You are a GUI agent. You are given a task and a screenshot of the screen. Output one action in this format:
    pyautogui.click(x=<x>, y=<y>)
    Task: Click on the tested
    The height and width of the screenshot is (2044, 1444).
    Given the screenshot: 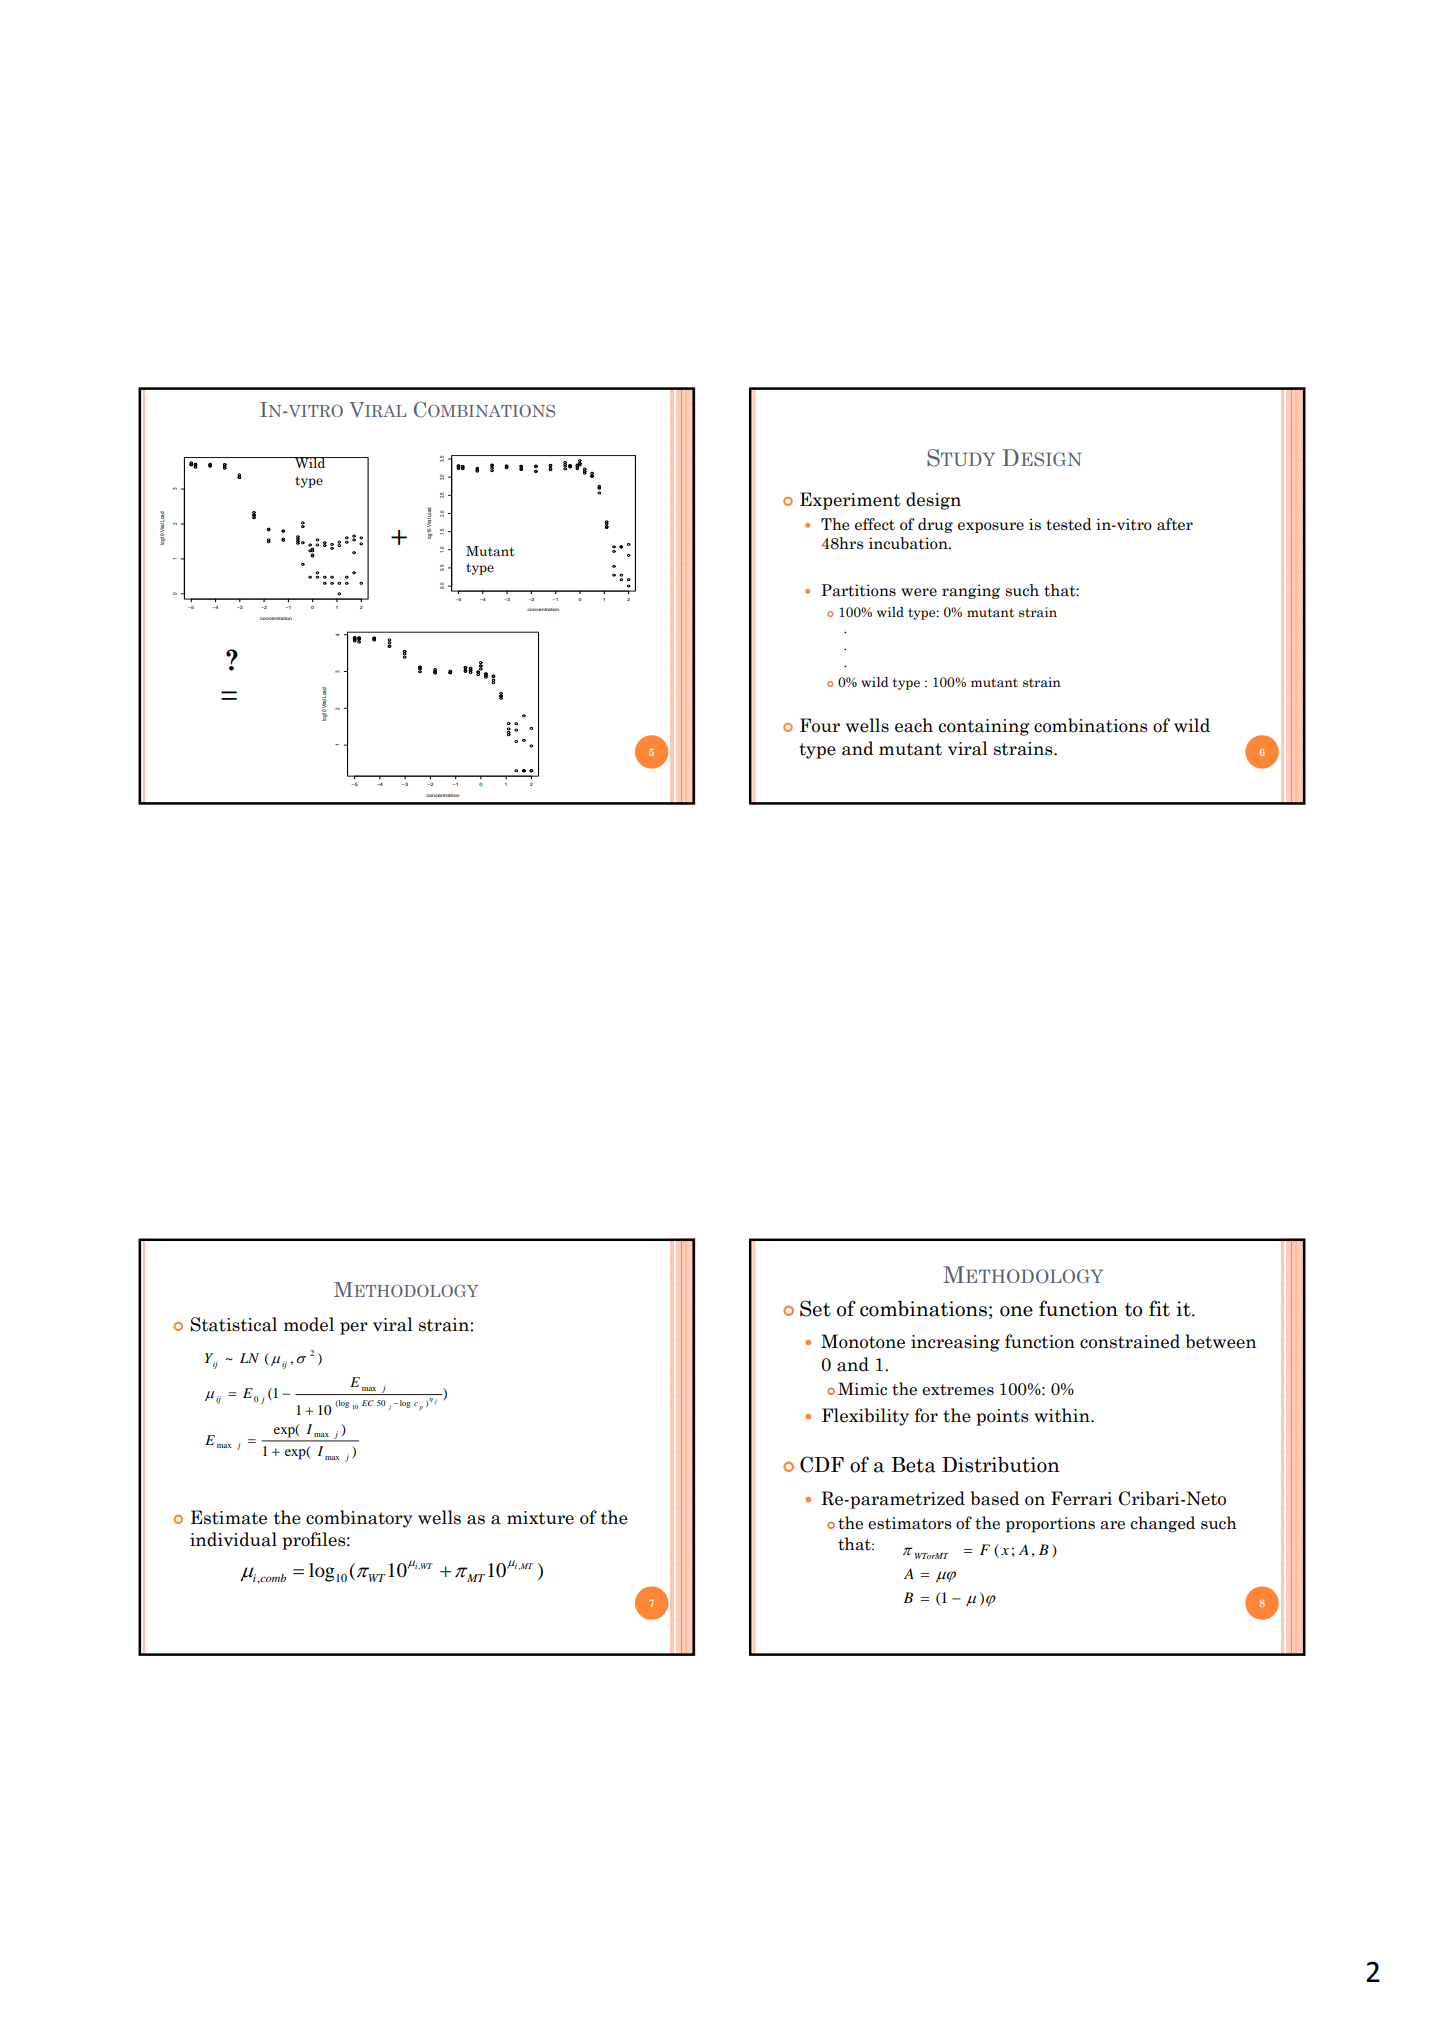 What is the action you would take?
    pyautogui.click(x=1069, y=524)
